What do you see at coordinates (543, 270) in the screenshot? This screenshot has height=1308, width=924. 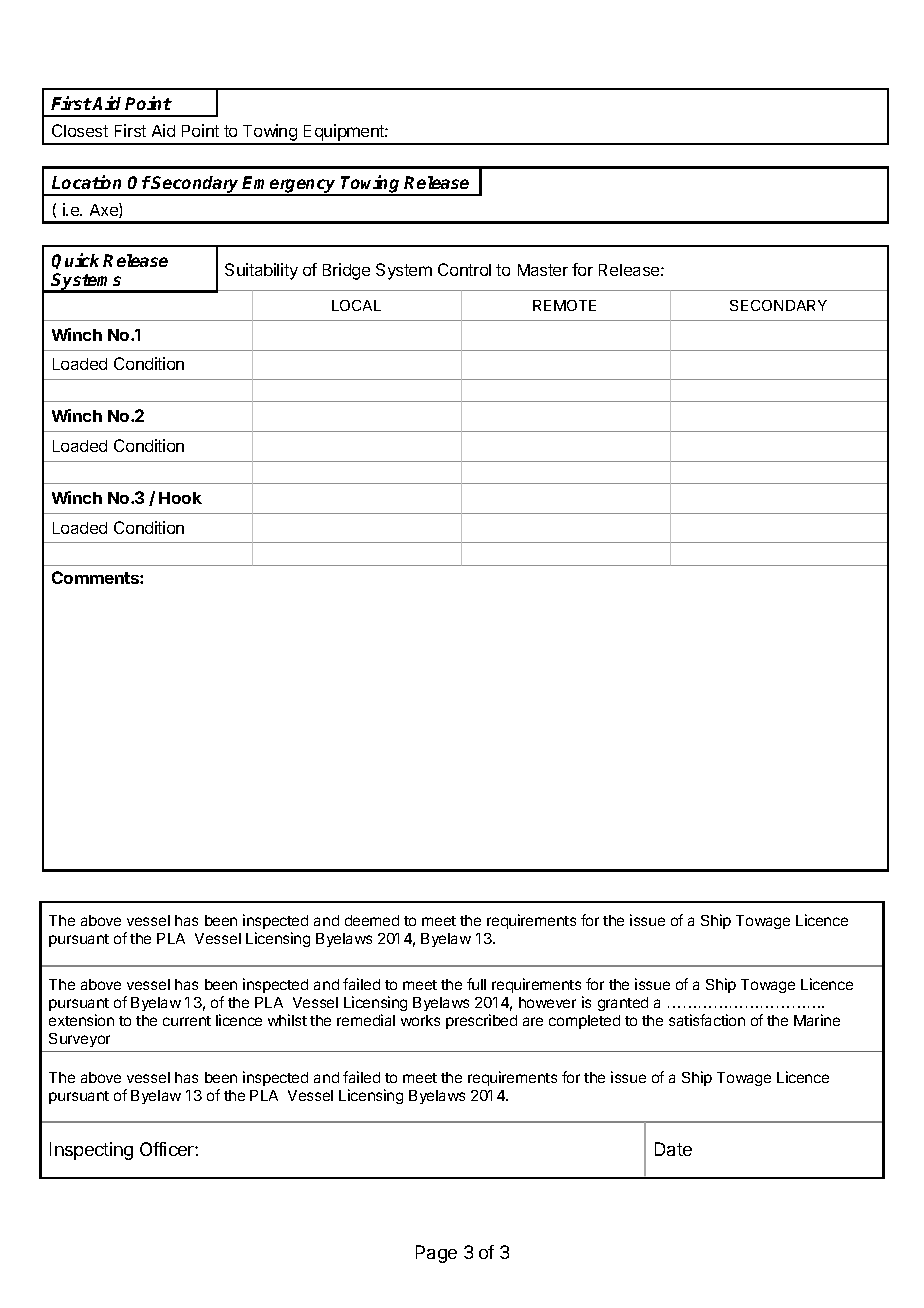 I see `Master` at bounding box center [543, 270].
